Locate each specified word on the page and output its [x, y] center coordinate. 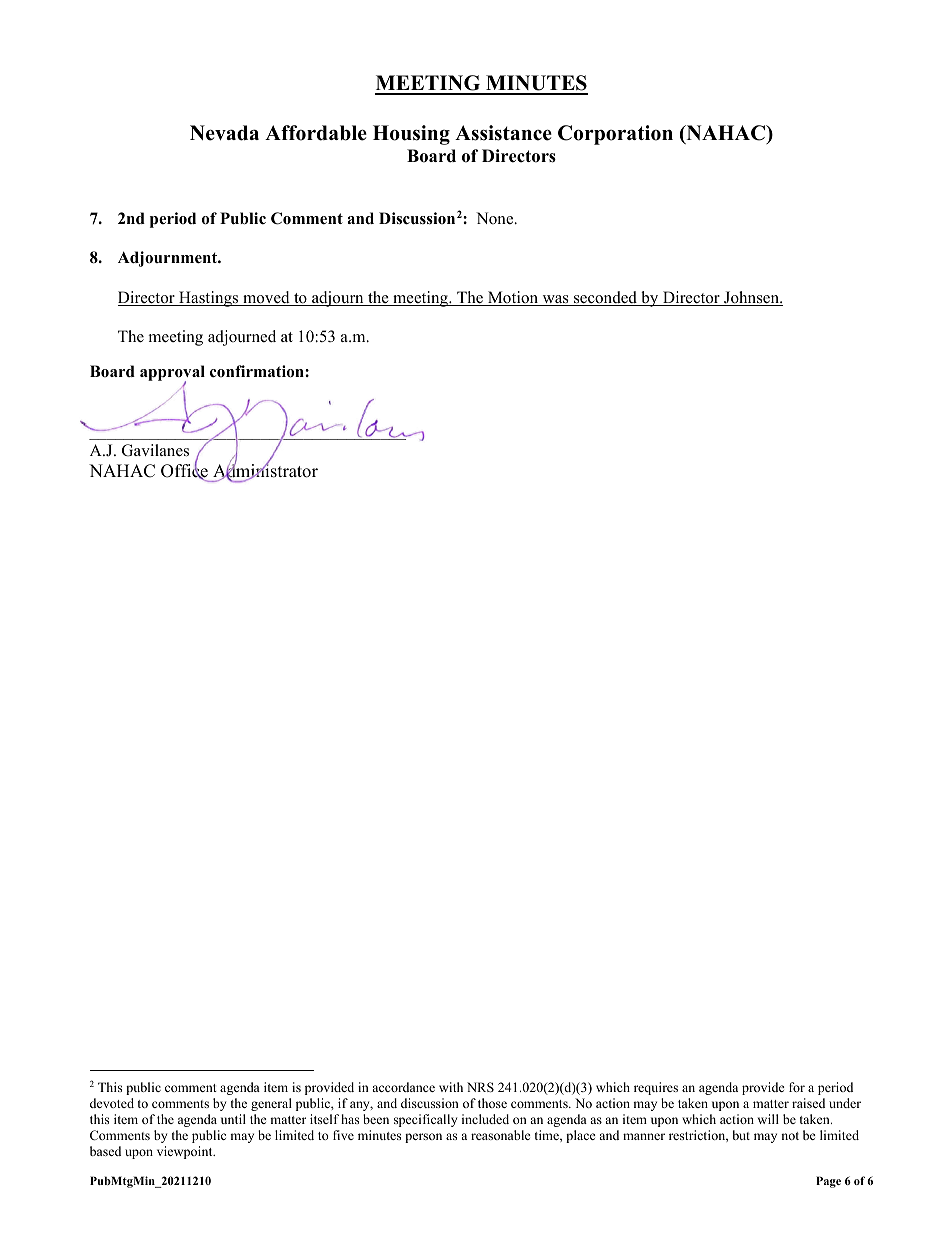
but [741, 1135]
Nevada [224, 133]
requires [656, 1088]
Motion [513, 298]
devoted [112, 1103]
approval [172, 374]
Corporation [615, 135]
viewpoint [186, 1152]
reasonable [501, 1135]
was [555, 300]
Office [184, 471]
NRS [480, 1087]
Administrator [265, 471]
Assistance [503, 133]
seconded [605, 298]
